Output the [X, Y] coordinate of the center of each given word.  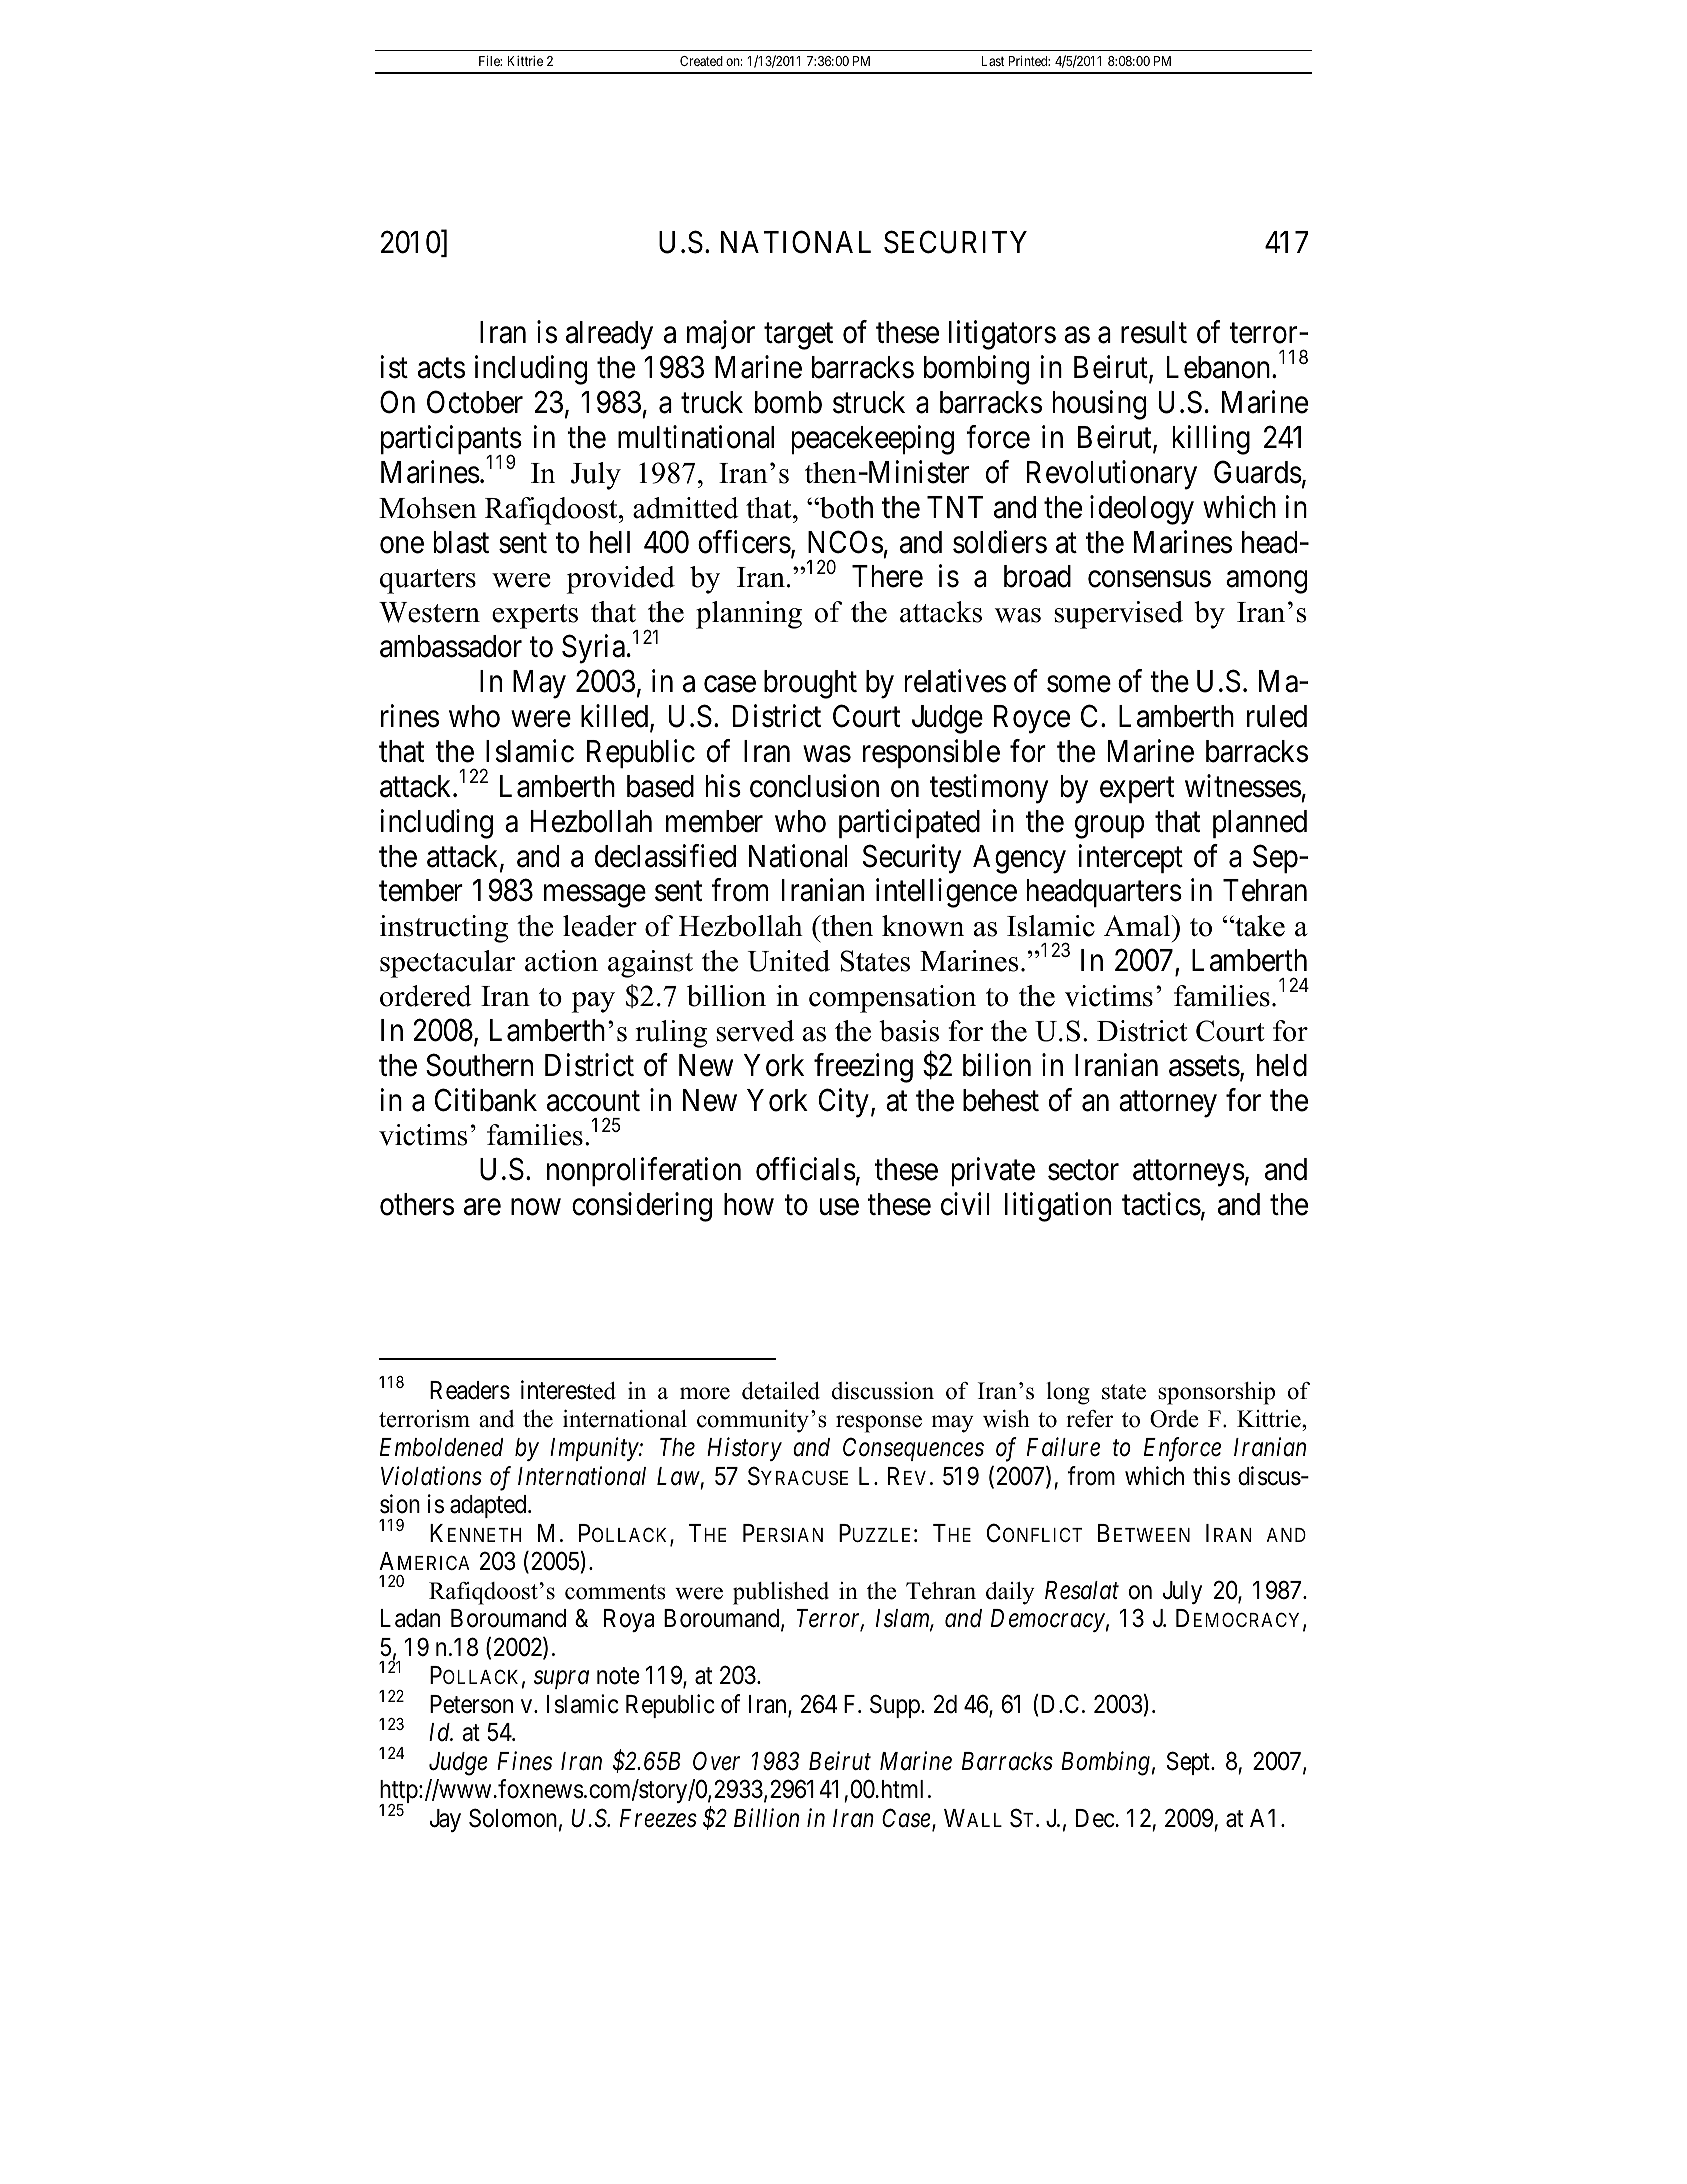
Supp [896, 1706]
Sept [1189, 1763]
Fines [524, 1761]
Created [701, 61]
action [561, 961]
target [798, 337]
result [1154, 332]
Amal [1138, 926]
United [789, 961]
